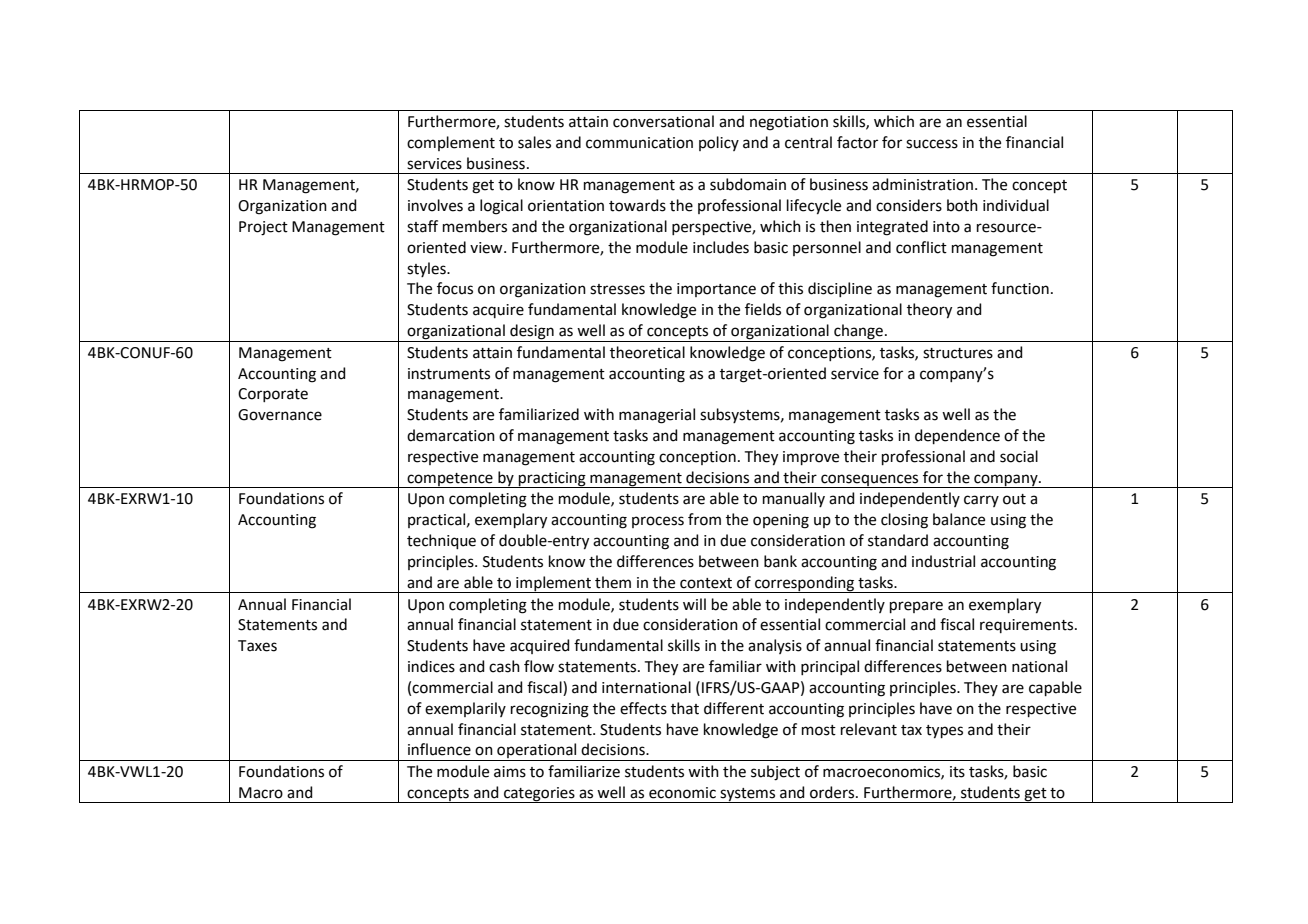  I want to click on communication, so click(639, 143).
